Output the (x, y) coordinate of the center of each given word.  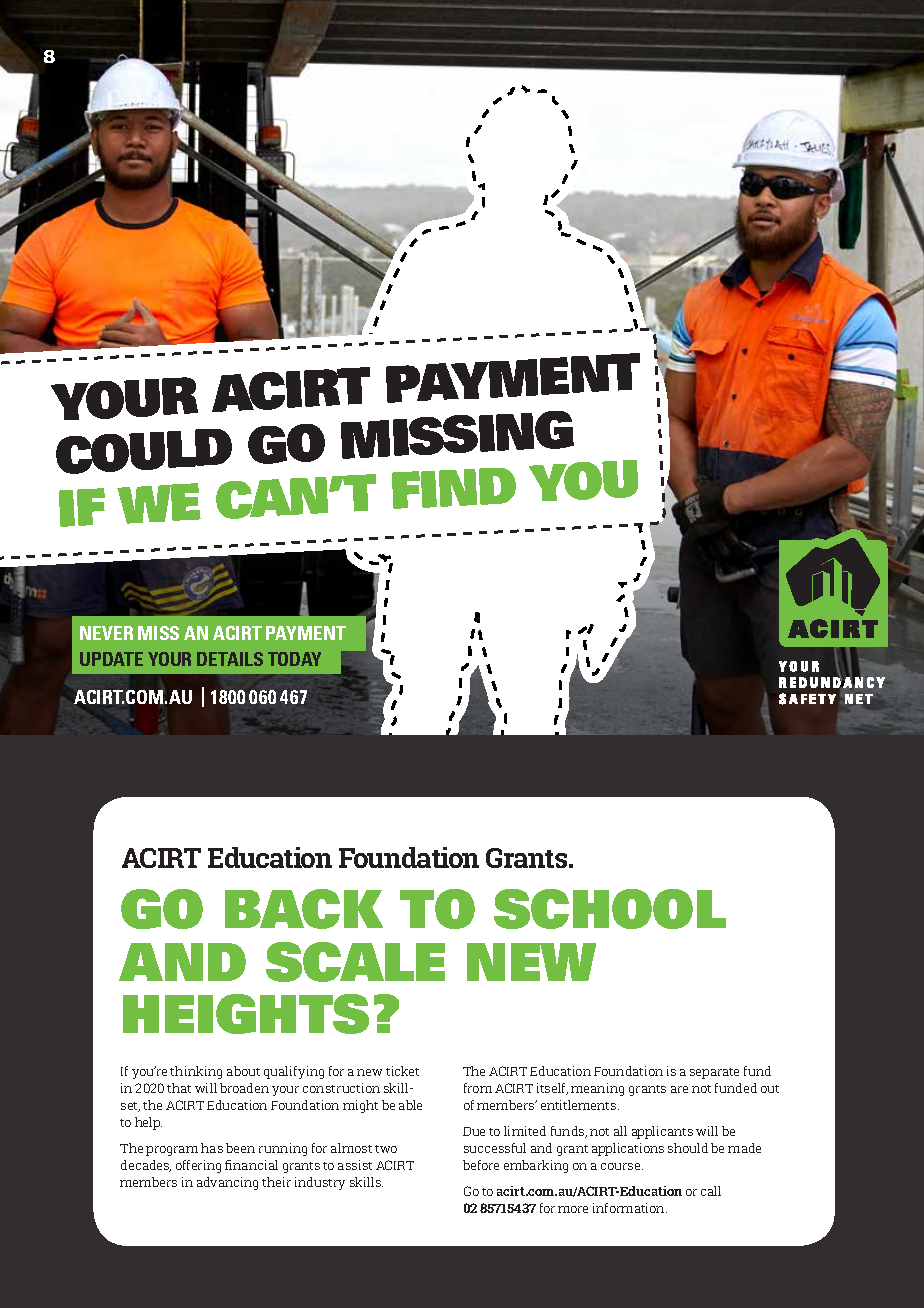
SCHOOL (610, 909)
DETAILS (230, 659)
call (711, 1191)
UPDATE (111, 659)
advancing (227, 1183)
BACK (304, 909)
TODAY (294, 659)
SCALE (355, 962)
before (481, 1165)
